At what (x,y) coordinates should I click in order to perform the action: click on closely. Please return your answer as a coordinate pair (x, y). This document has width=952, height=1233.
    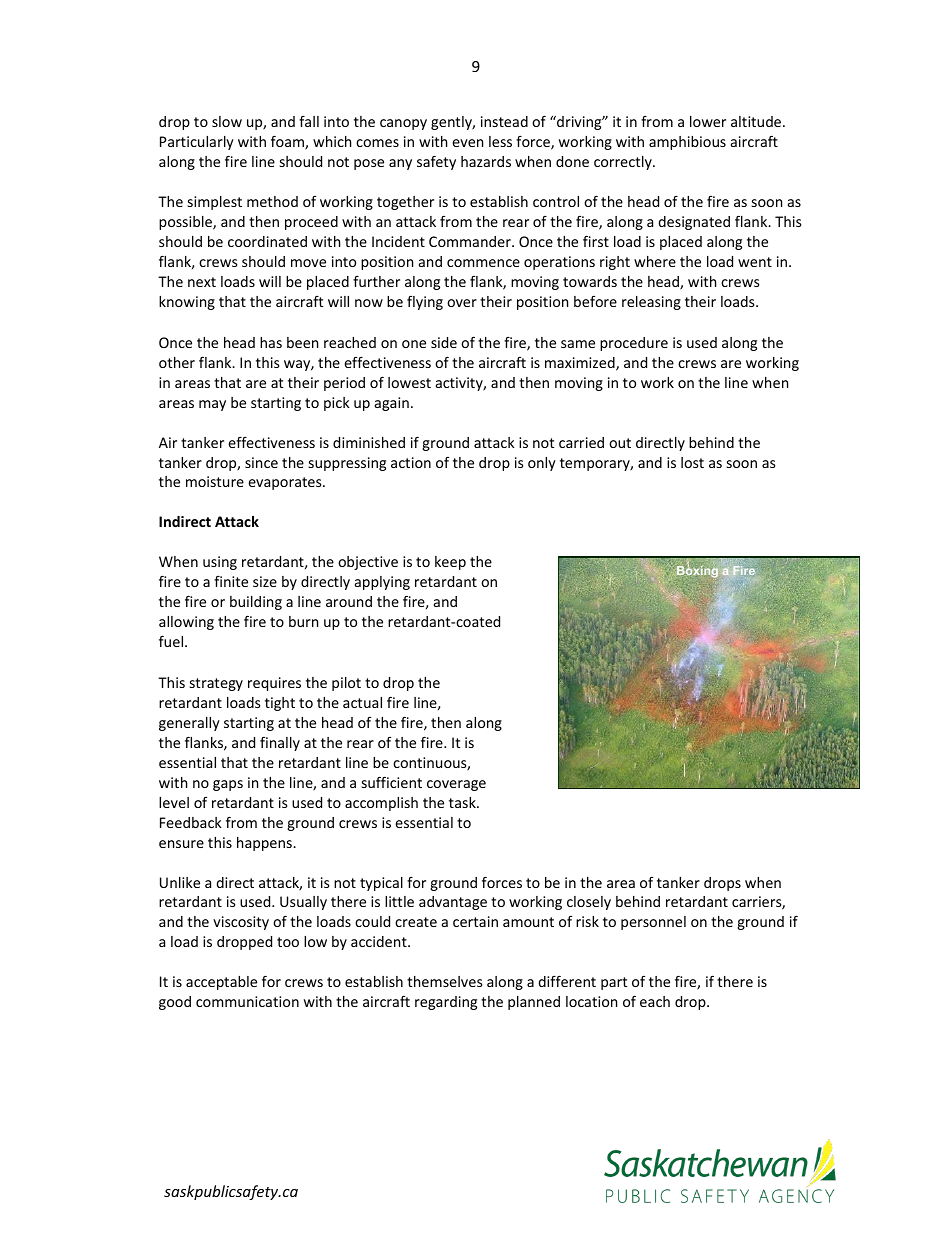
    Looking at the image, I should click on (589, 903).
